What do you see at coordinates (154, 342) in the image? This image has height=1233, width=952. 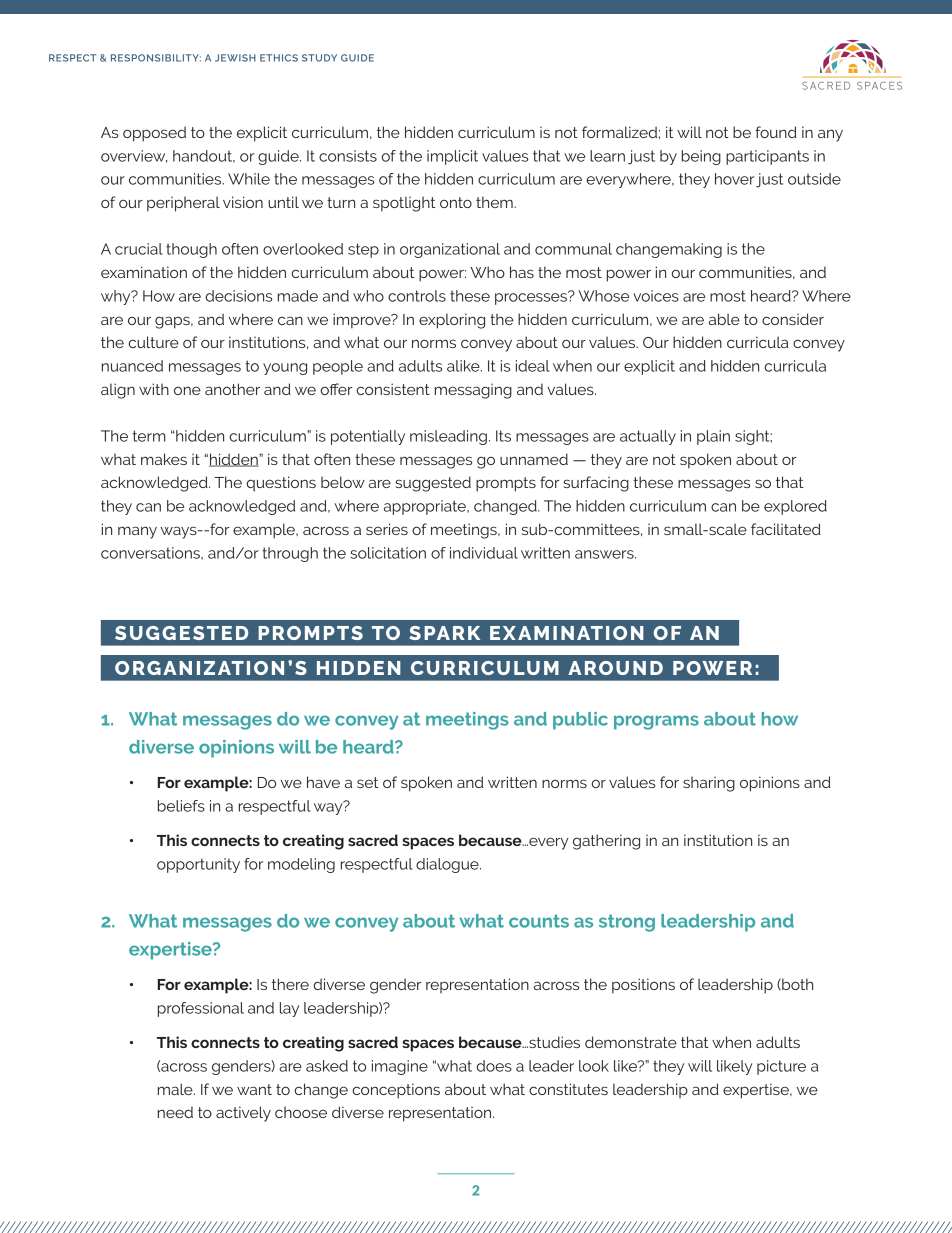 I see `culture` at bounding box center [154, 342].
